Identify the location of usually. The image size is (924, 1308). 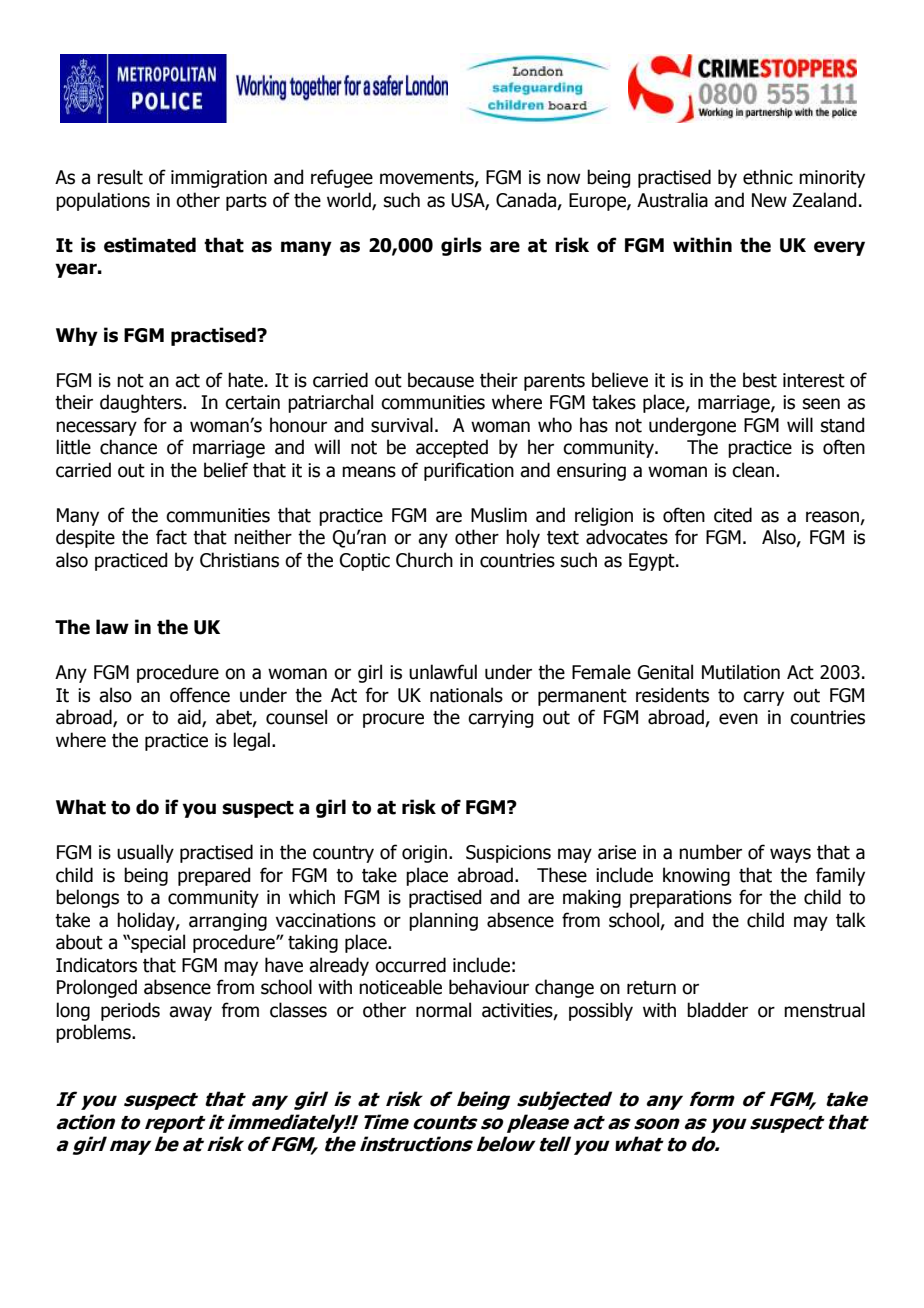
(145, 853).
